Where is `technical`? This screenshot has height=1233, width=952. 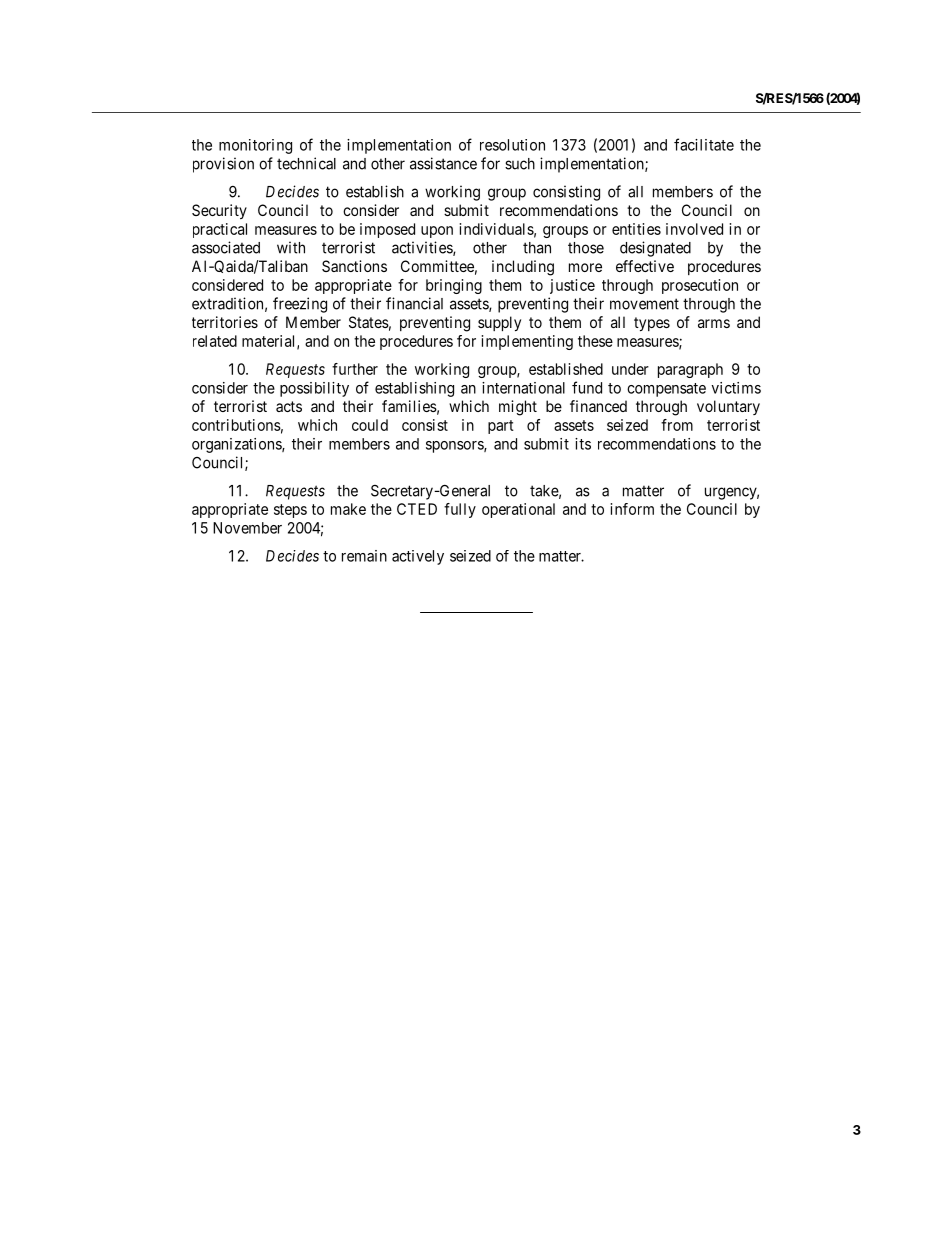 technical is located at coordinates (306, 163).
